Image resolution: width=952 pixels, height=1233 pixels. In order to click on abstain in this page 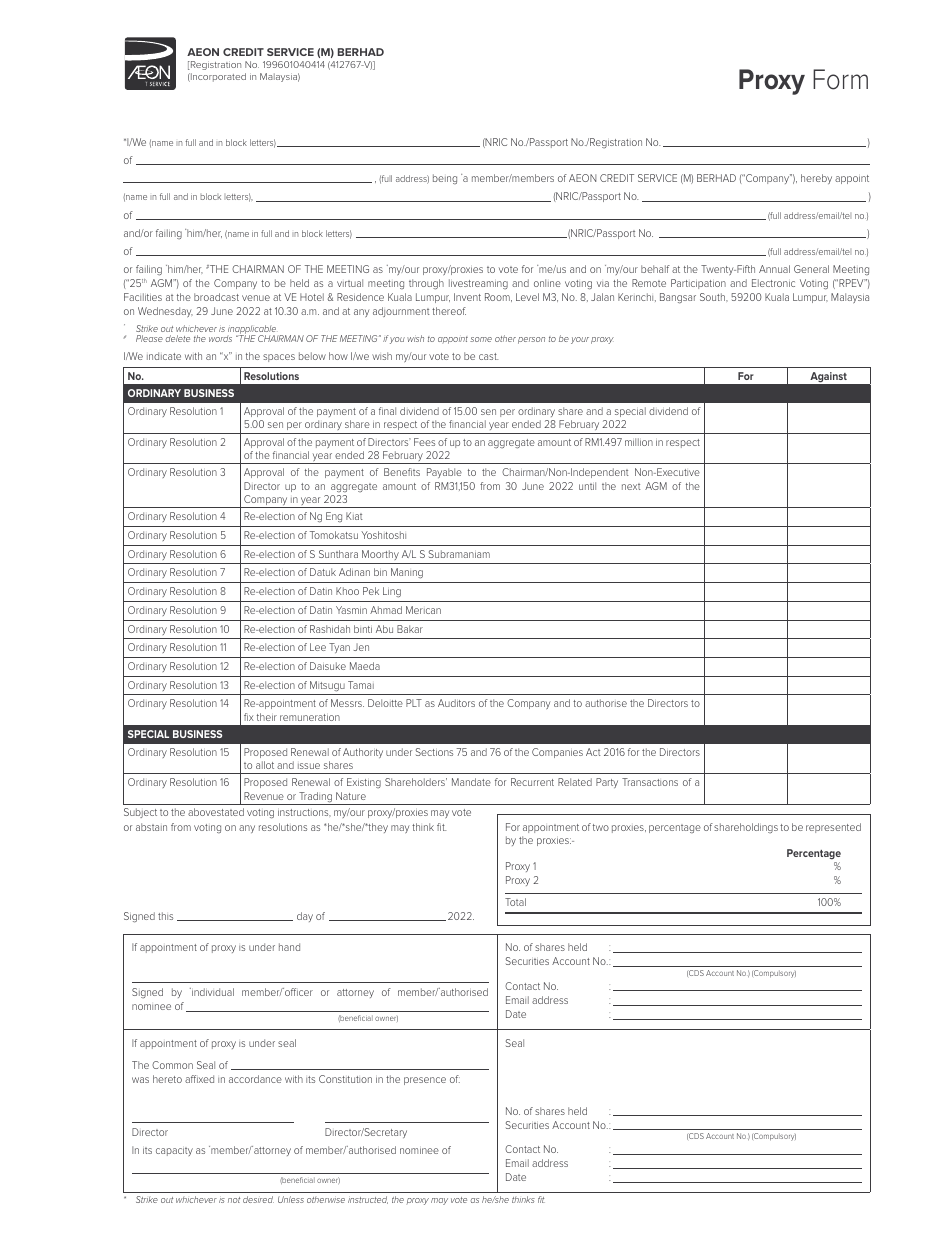, I will do `click(151, 827)`.
